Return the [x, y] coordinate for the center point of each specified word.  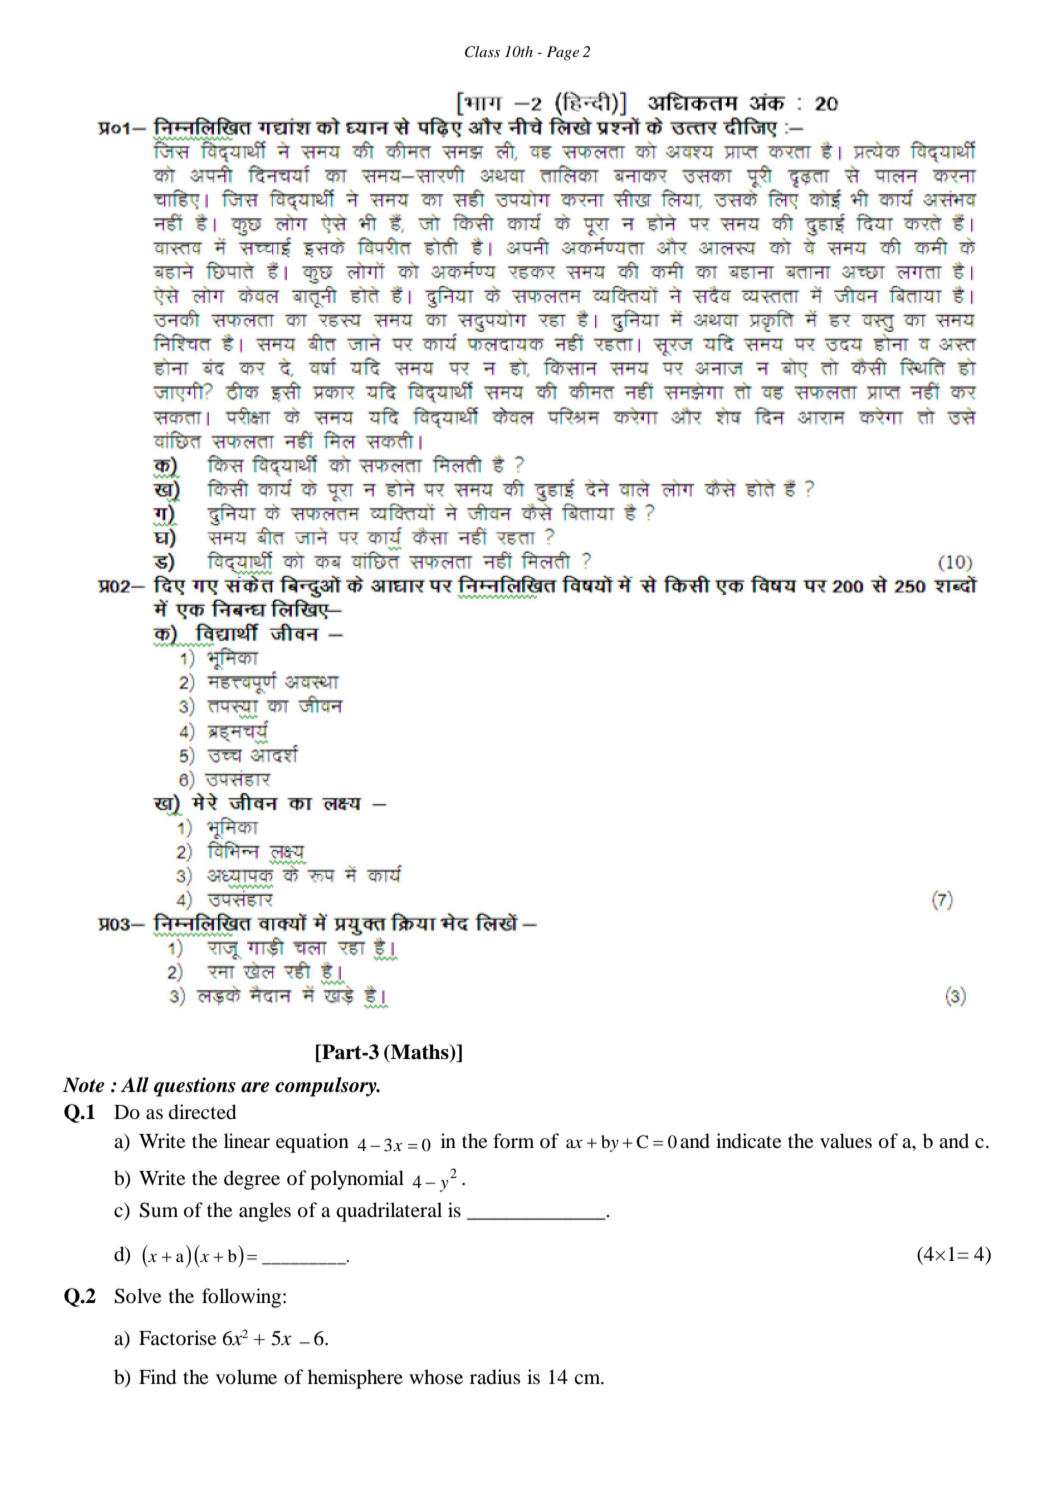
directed [202, 1112]
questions [195, 1087]
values [846, 1141]
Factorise [177, 1337]
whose [436, 1376]
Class [482, 52]
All [135, 1084]
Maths [420, 1052]
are [255, 1087]
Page [563, 53]
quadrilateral [389, 1212]
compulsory [327, 1087]
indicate [748, 1141]
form [513, 1140]
